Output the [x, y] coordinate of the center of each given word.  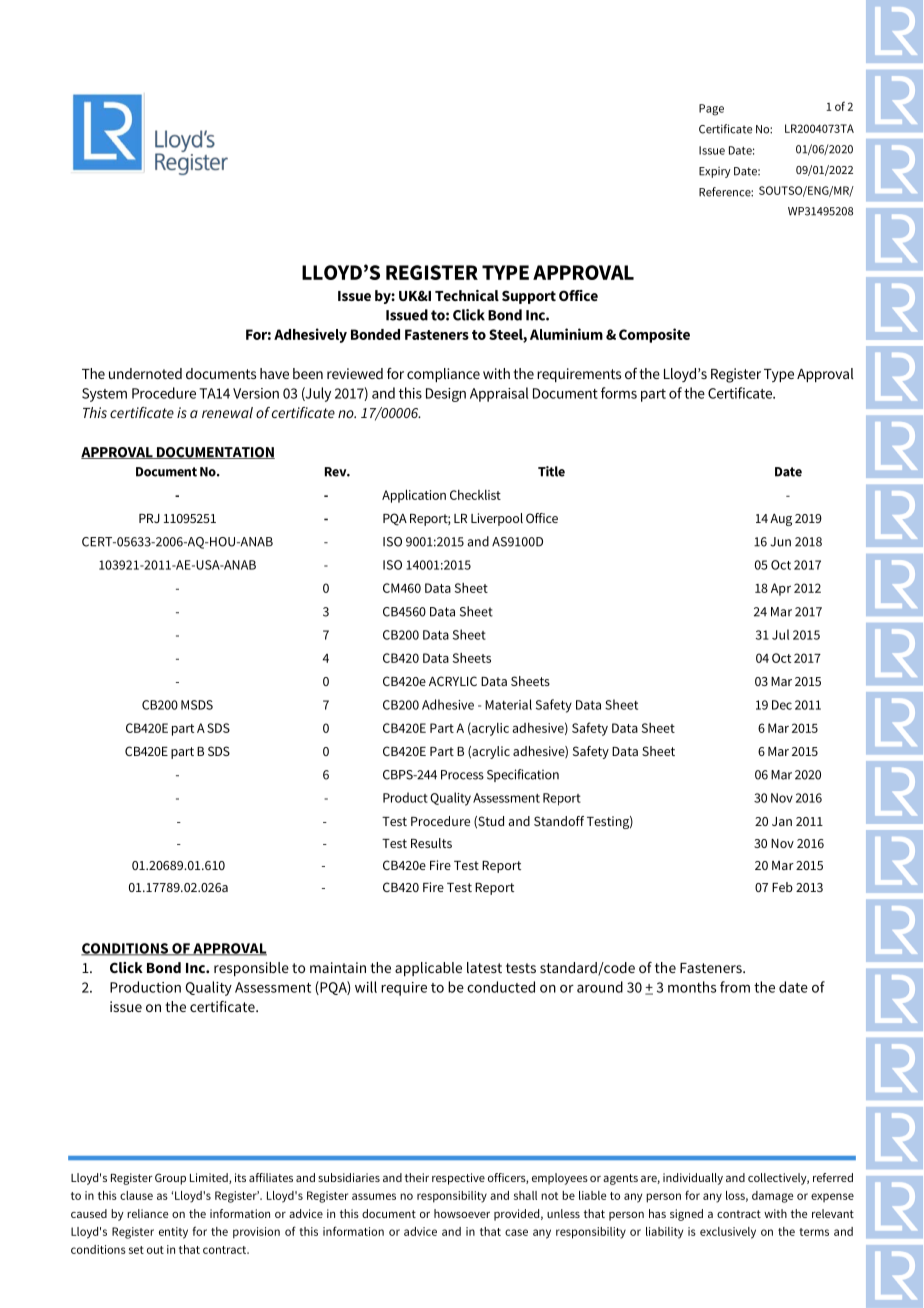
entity [173, 1233]
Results [431, 843]
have [274, 373]
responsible [251, 969]
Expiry [715, 172]
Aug [781, 520]
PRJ [149, 518]
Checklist [475, 495]
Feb [782, 887]
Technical [467, 295]
